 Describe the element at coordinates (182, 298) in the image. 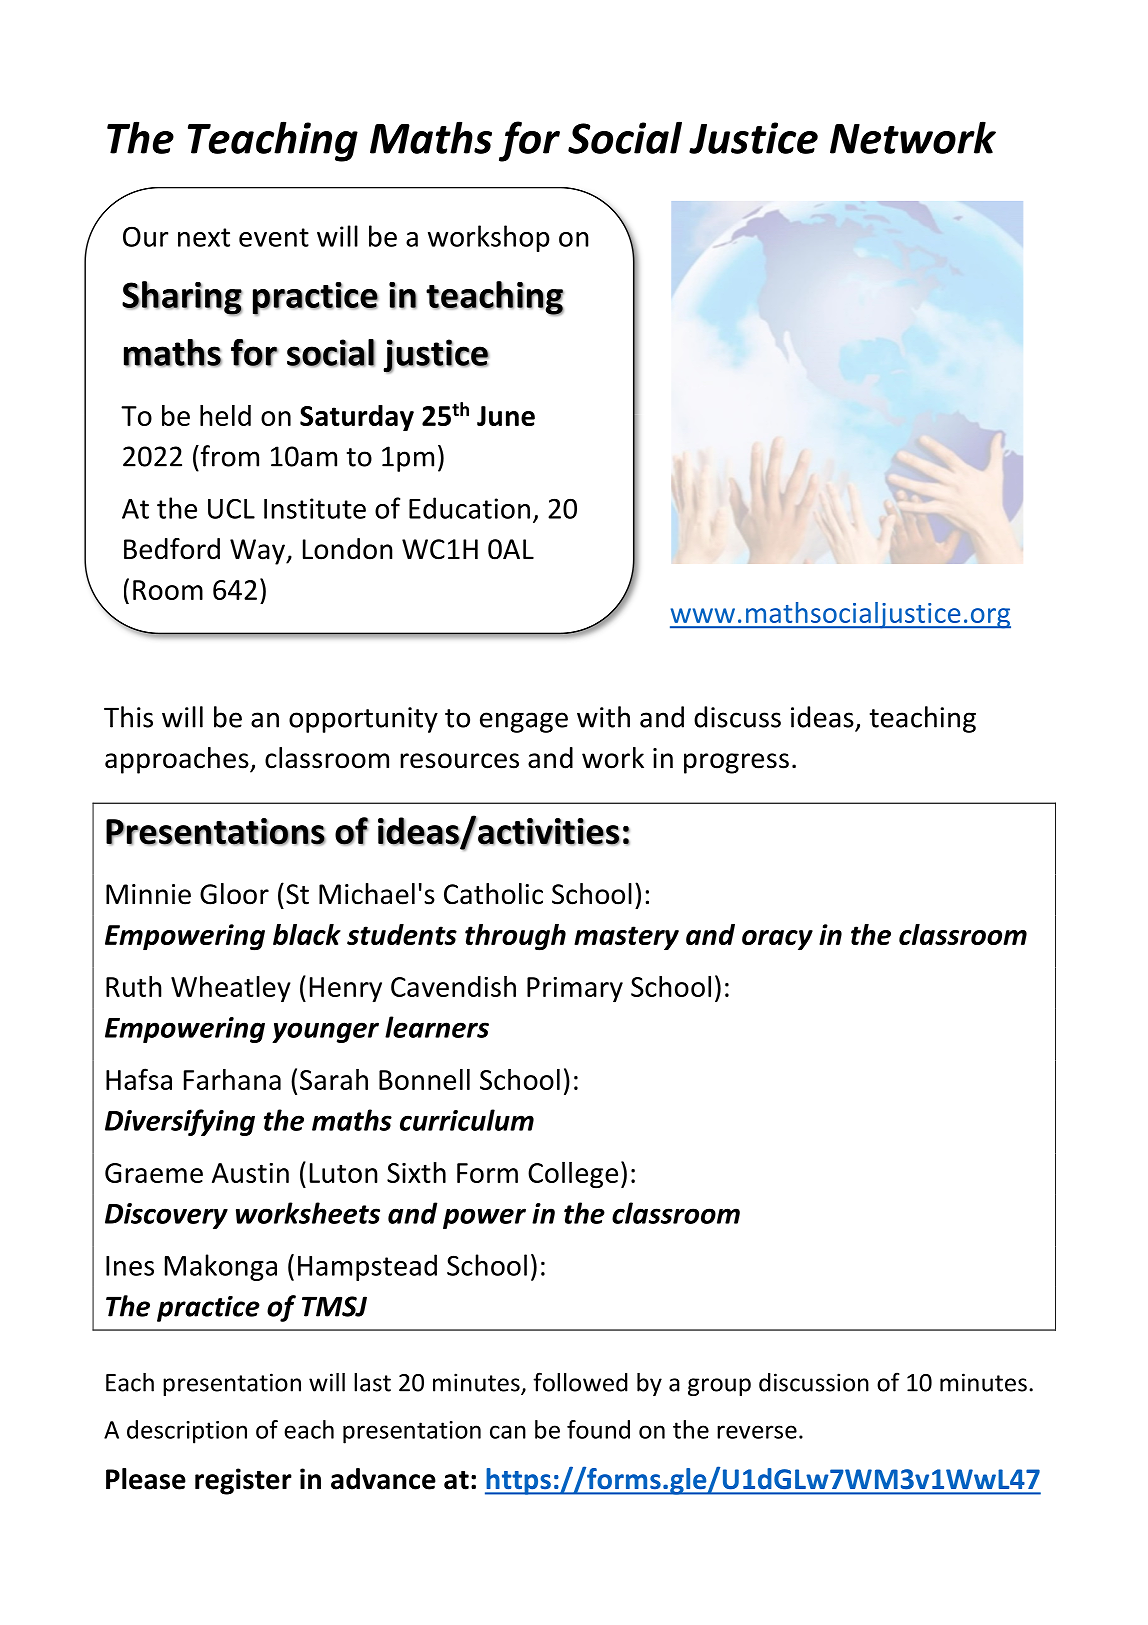

I see `Sharing` at that location.
